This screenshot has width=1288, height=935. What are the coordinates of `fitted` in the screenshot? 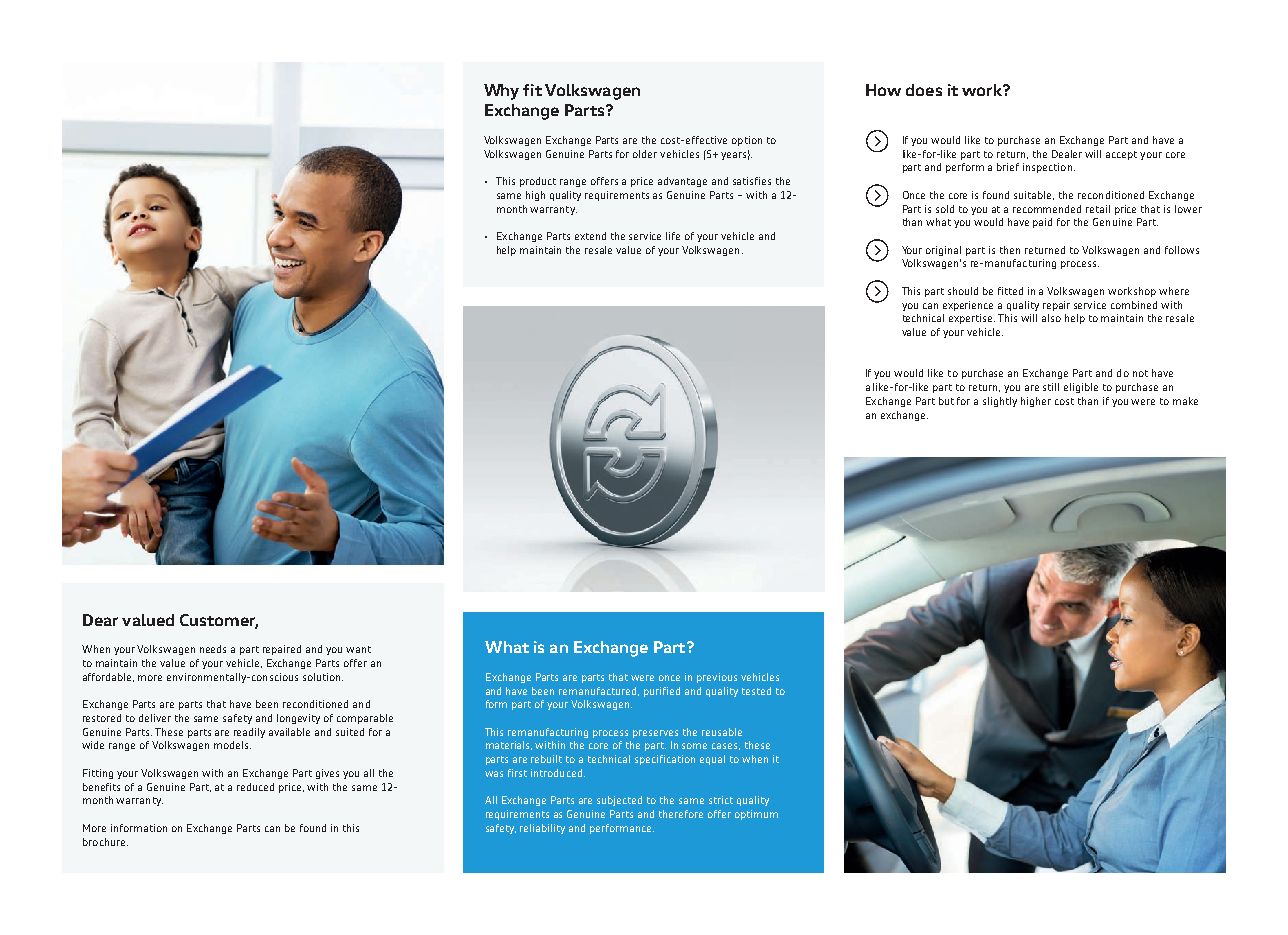 It's located at (1010, 291).
